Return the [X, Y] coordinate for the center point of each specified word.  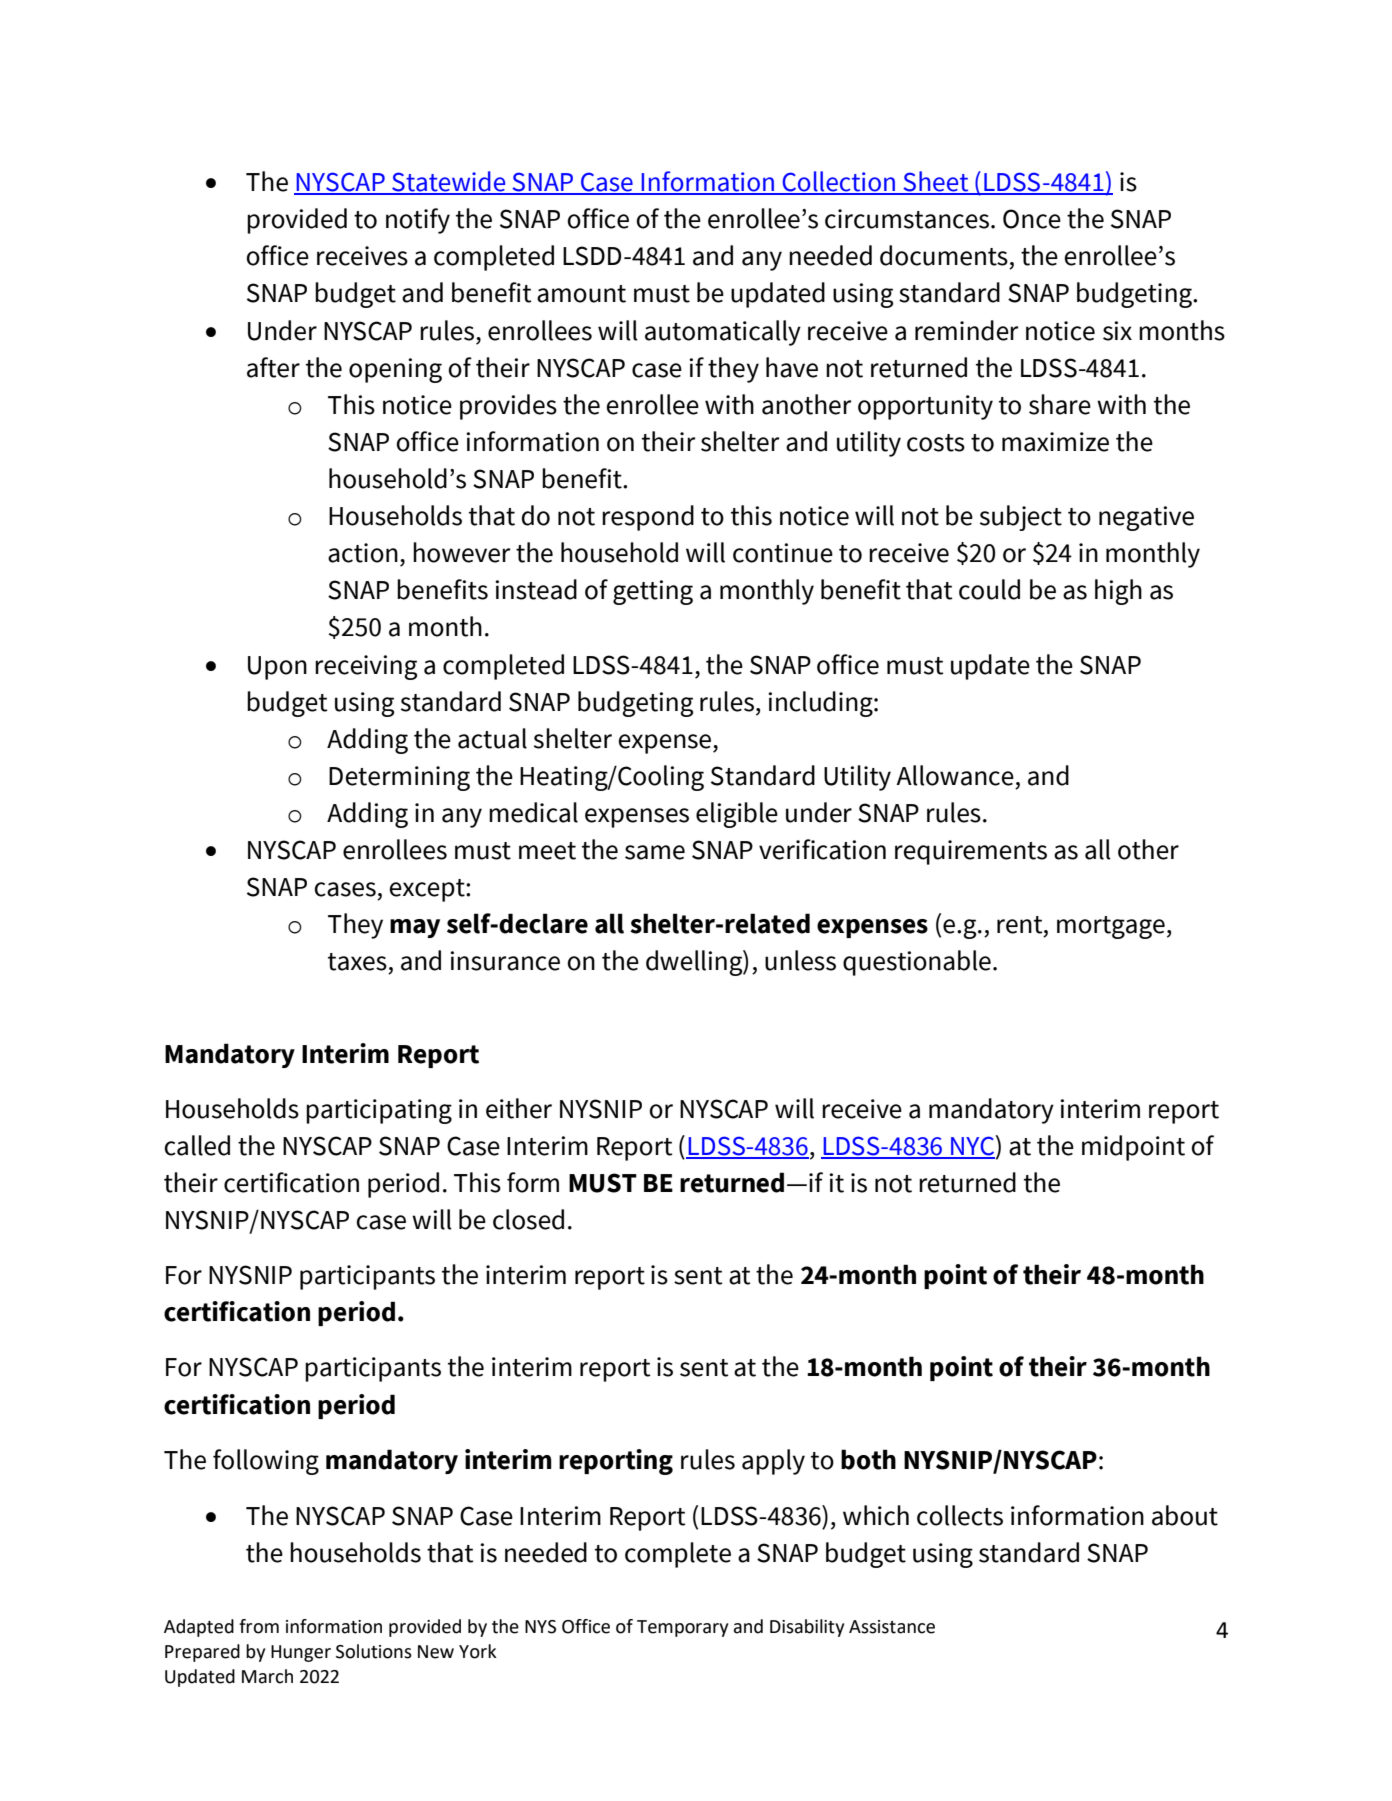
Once [1032, 219]
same [655, 852]
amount [581, 294]
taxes [357, 962]
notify [418, 221]
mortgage [1111, 927]
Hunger [301, 1653]
